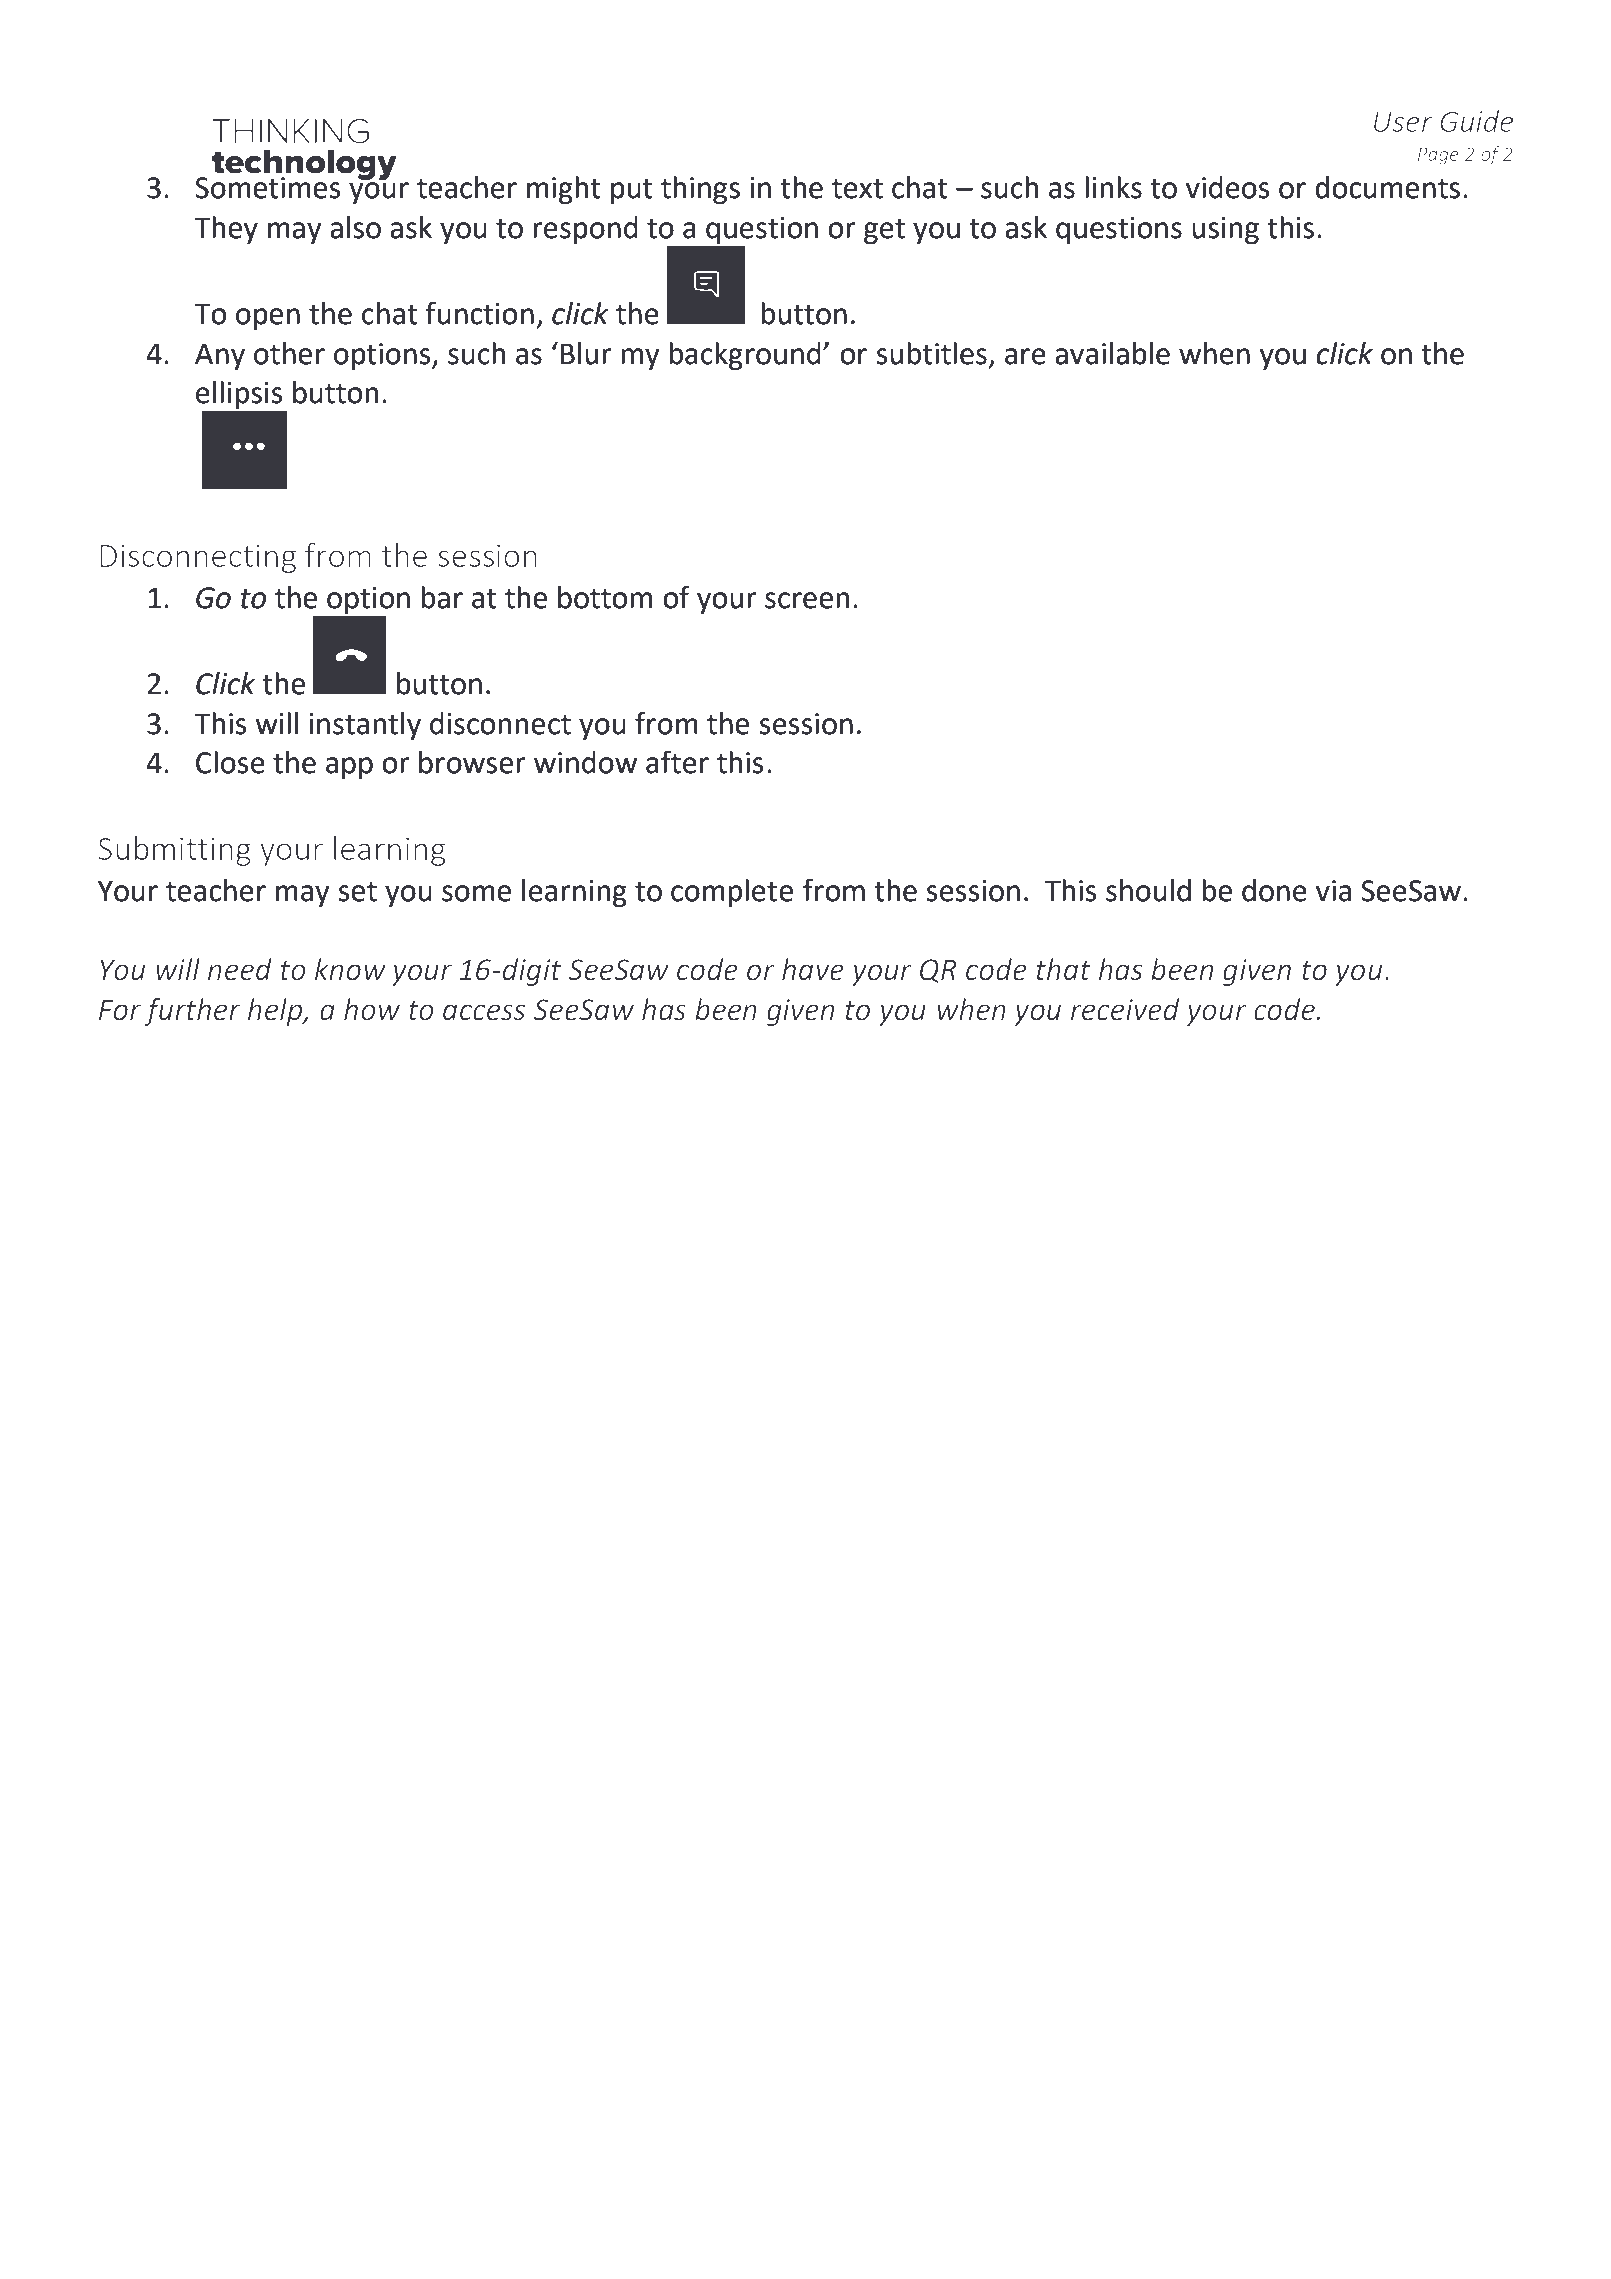 Image resolution: width=1611 pixels, height=2279 pixels. I want to click on screen, so click(807, 600).
